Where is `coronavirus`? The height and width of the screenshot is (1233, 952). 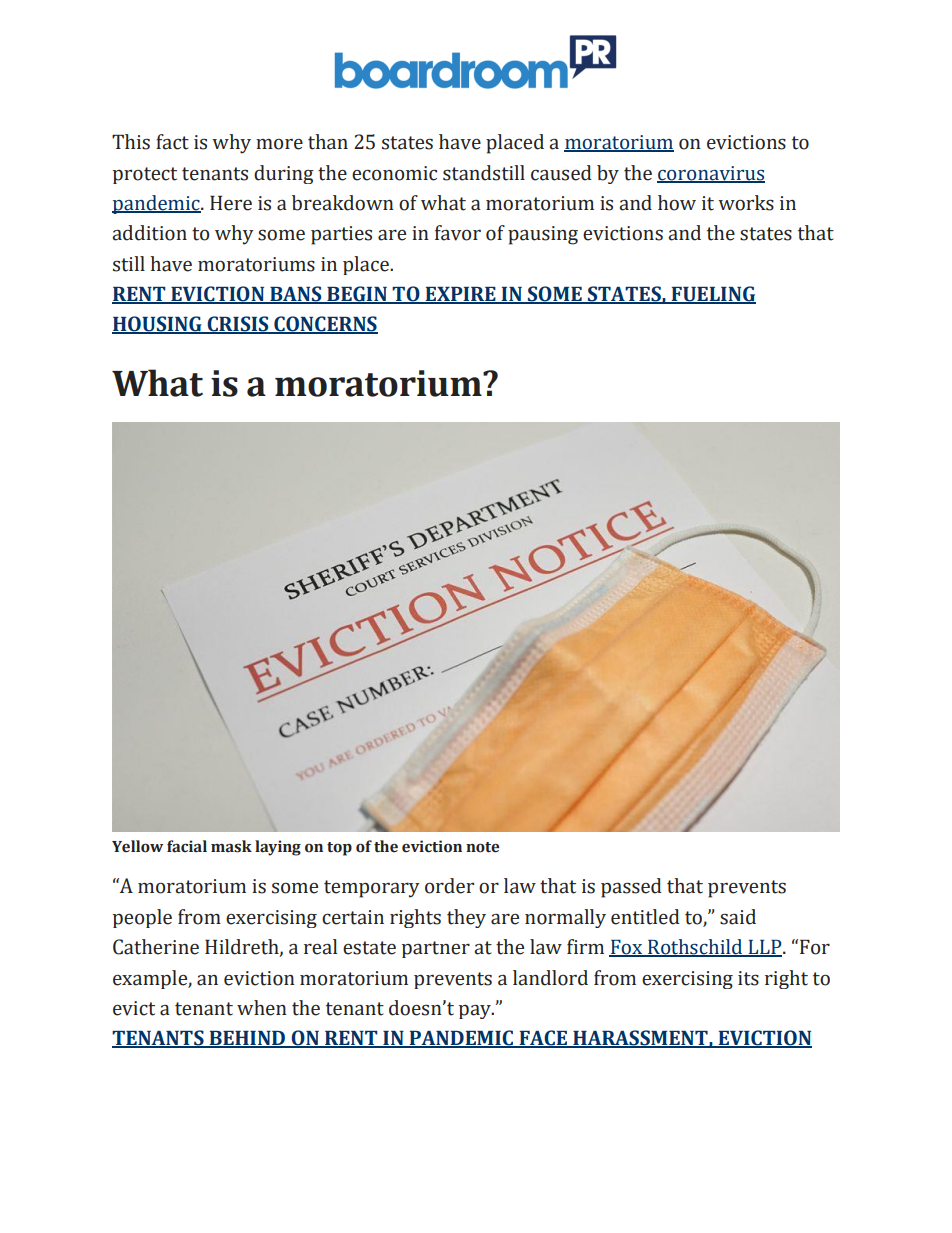
coronavirus is located at coordinates (711, 174).
